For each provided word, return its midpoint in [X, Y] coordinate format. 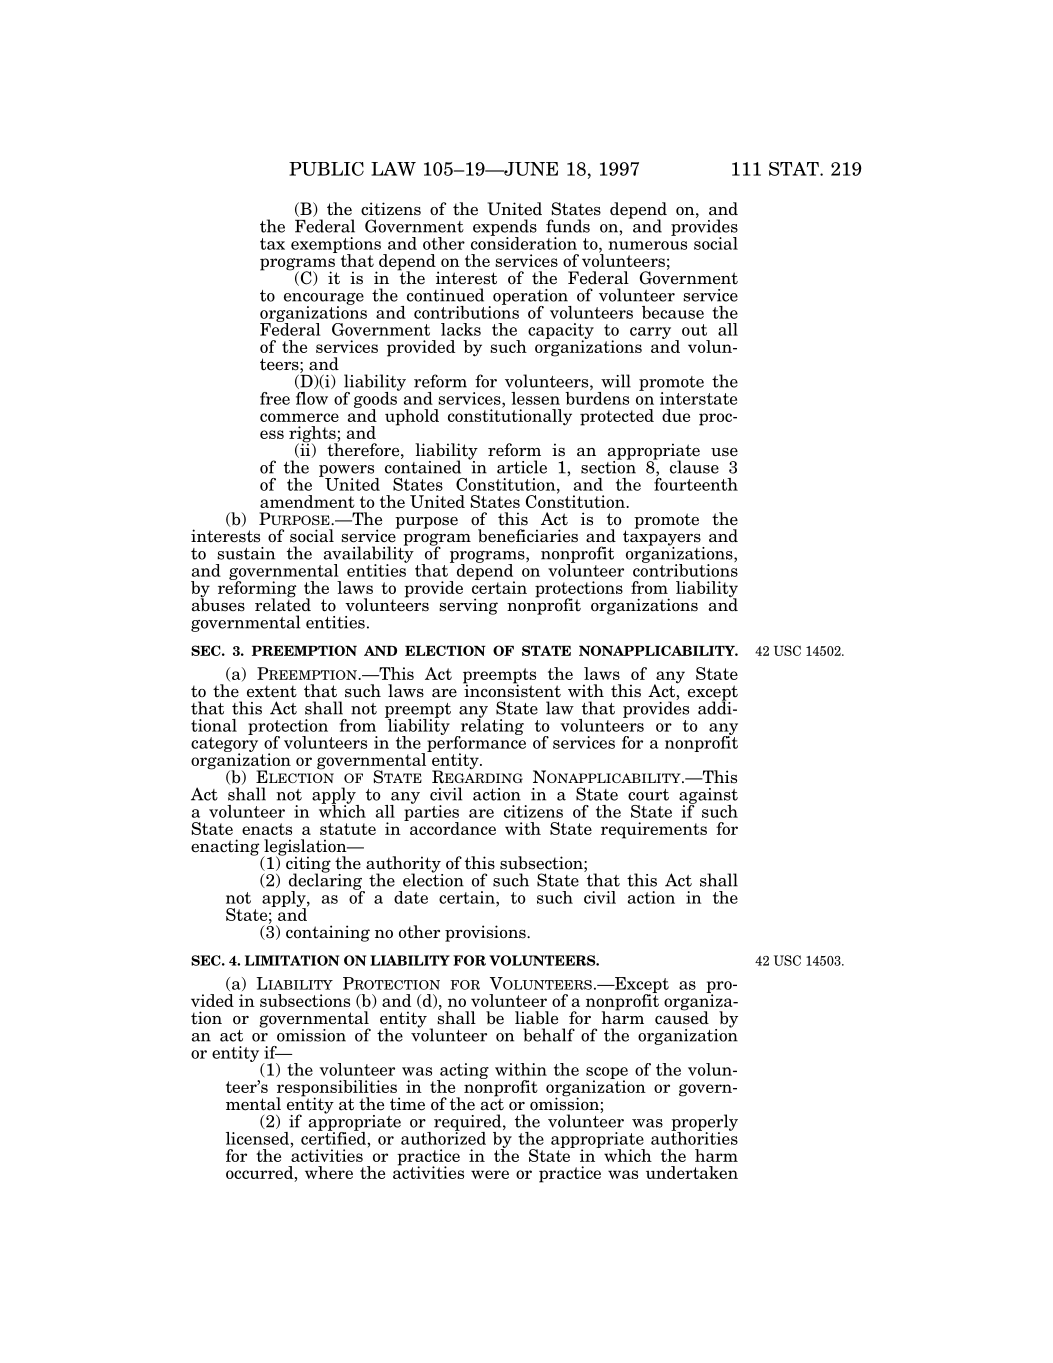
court [648, 795]
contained [423, 466]
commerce [299, 417]
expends [505, 228]
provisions [486, 933]
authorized [443, 1137]
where [329, 1172]
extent [272, 691]
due [676, 415]
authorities [694, 1137]
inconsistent [512, 690]
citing [307, 864]
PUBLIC [326, 169]
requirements [654, 830]
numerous [648, 245]
